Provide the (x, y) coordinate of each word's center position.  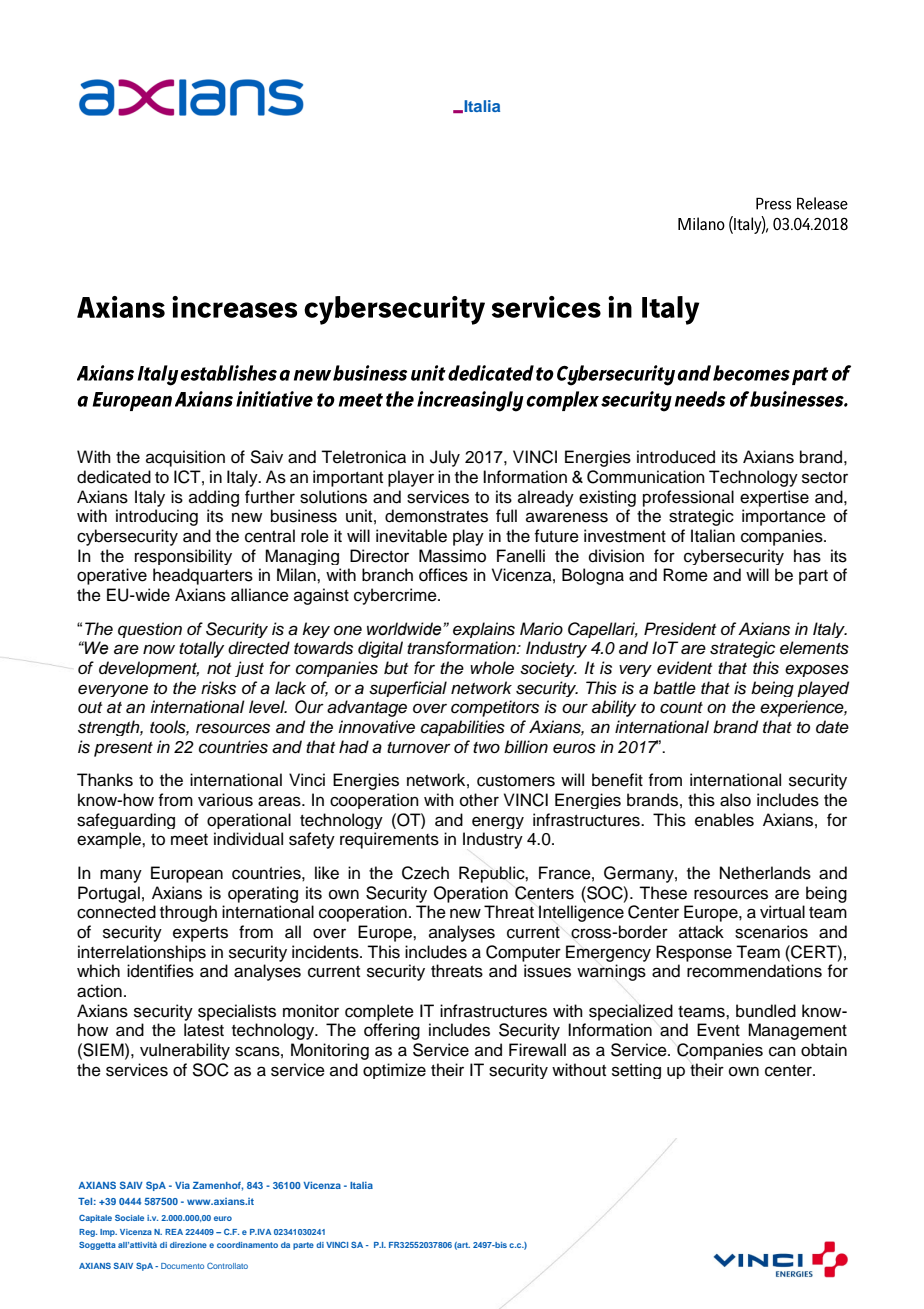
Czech (425, 873)
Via (182, 1185)
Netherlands (765, 873)
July (445, 458)
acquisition (185, 458)
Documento (182, 1266)
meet (189, 840)
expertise (774, 498)
